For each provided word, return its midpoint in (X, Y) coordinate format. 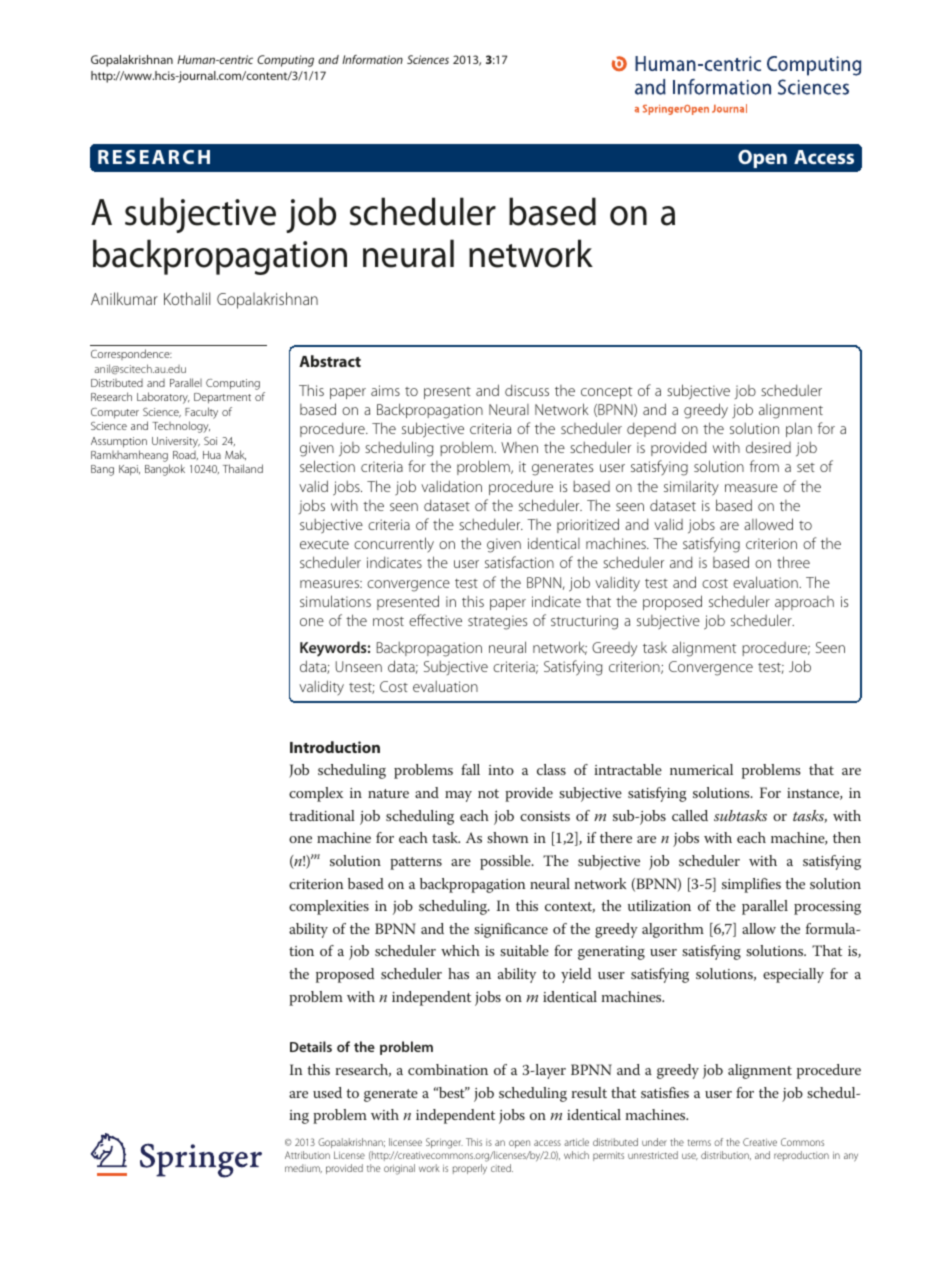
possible (506, 862)
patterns (416, 863)
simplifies (751, 885)
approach (804, 603)
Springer (444, 1143)
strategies (497, 622)
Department (222, 398)
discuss (527, 390)
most (388, 621)
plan (799, 429)
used (327, 1092)
